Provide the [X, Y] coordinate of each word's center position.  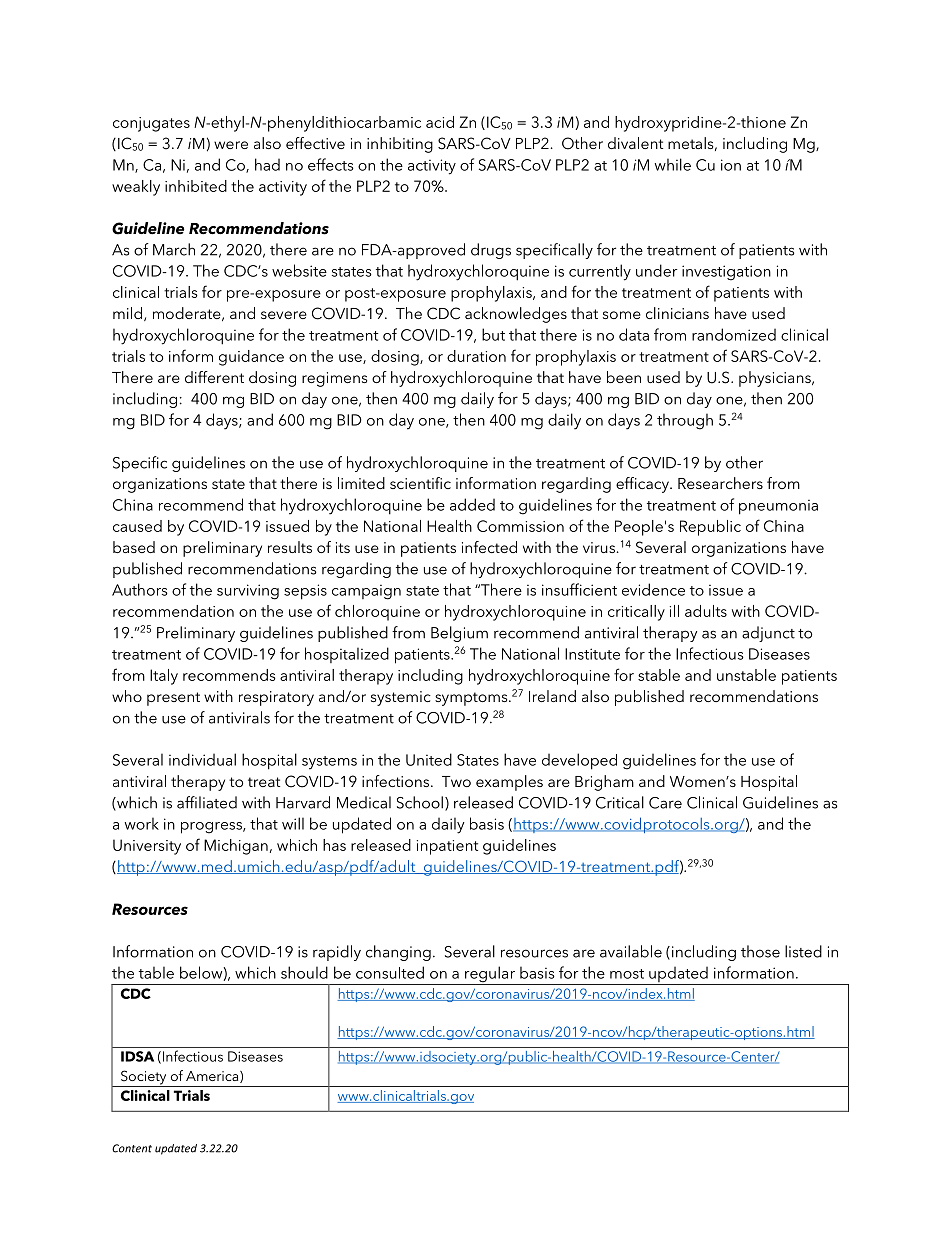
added [472, 504]
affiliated [207, 802]
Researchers [720, 483]
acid [440, 122]
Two [456, 781]
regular [490, 975]
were [231, 145]
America [213, 1077]
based [134, 547]
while [673, 164]
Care [665, 803]
